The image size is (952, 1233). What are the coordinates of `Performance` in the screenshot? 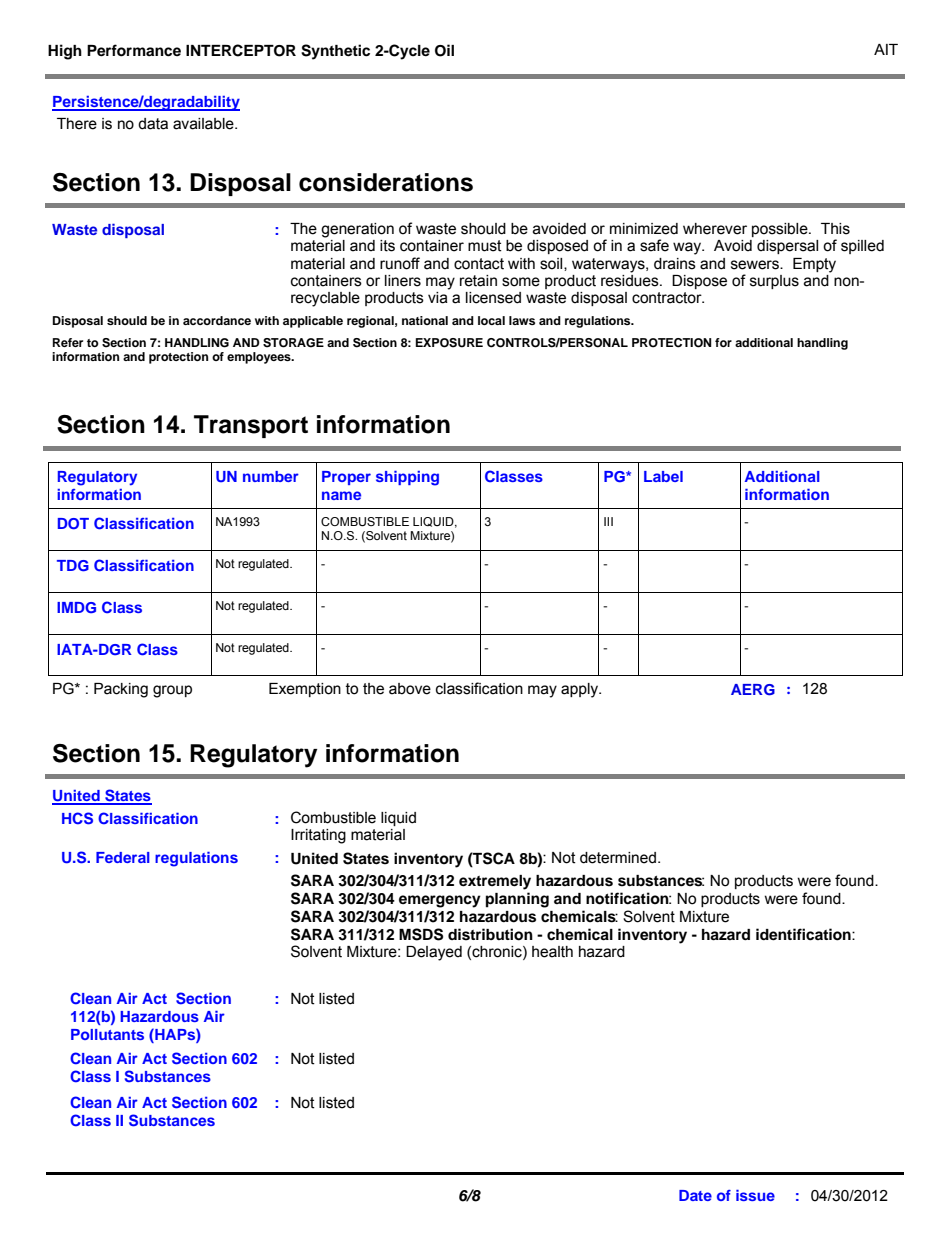 It's located at (134, 50).
